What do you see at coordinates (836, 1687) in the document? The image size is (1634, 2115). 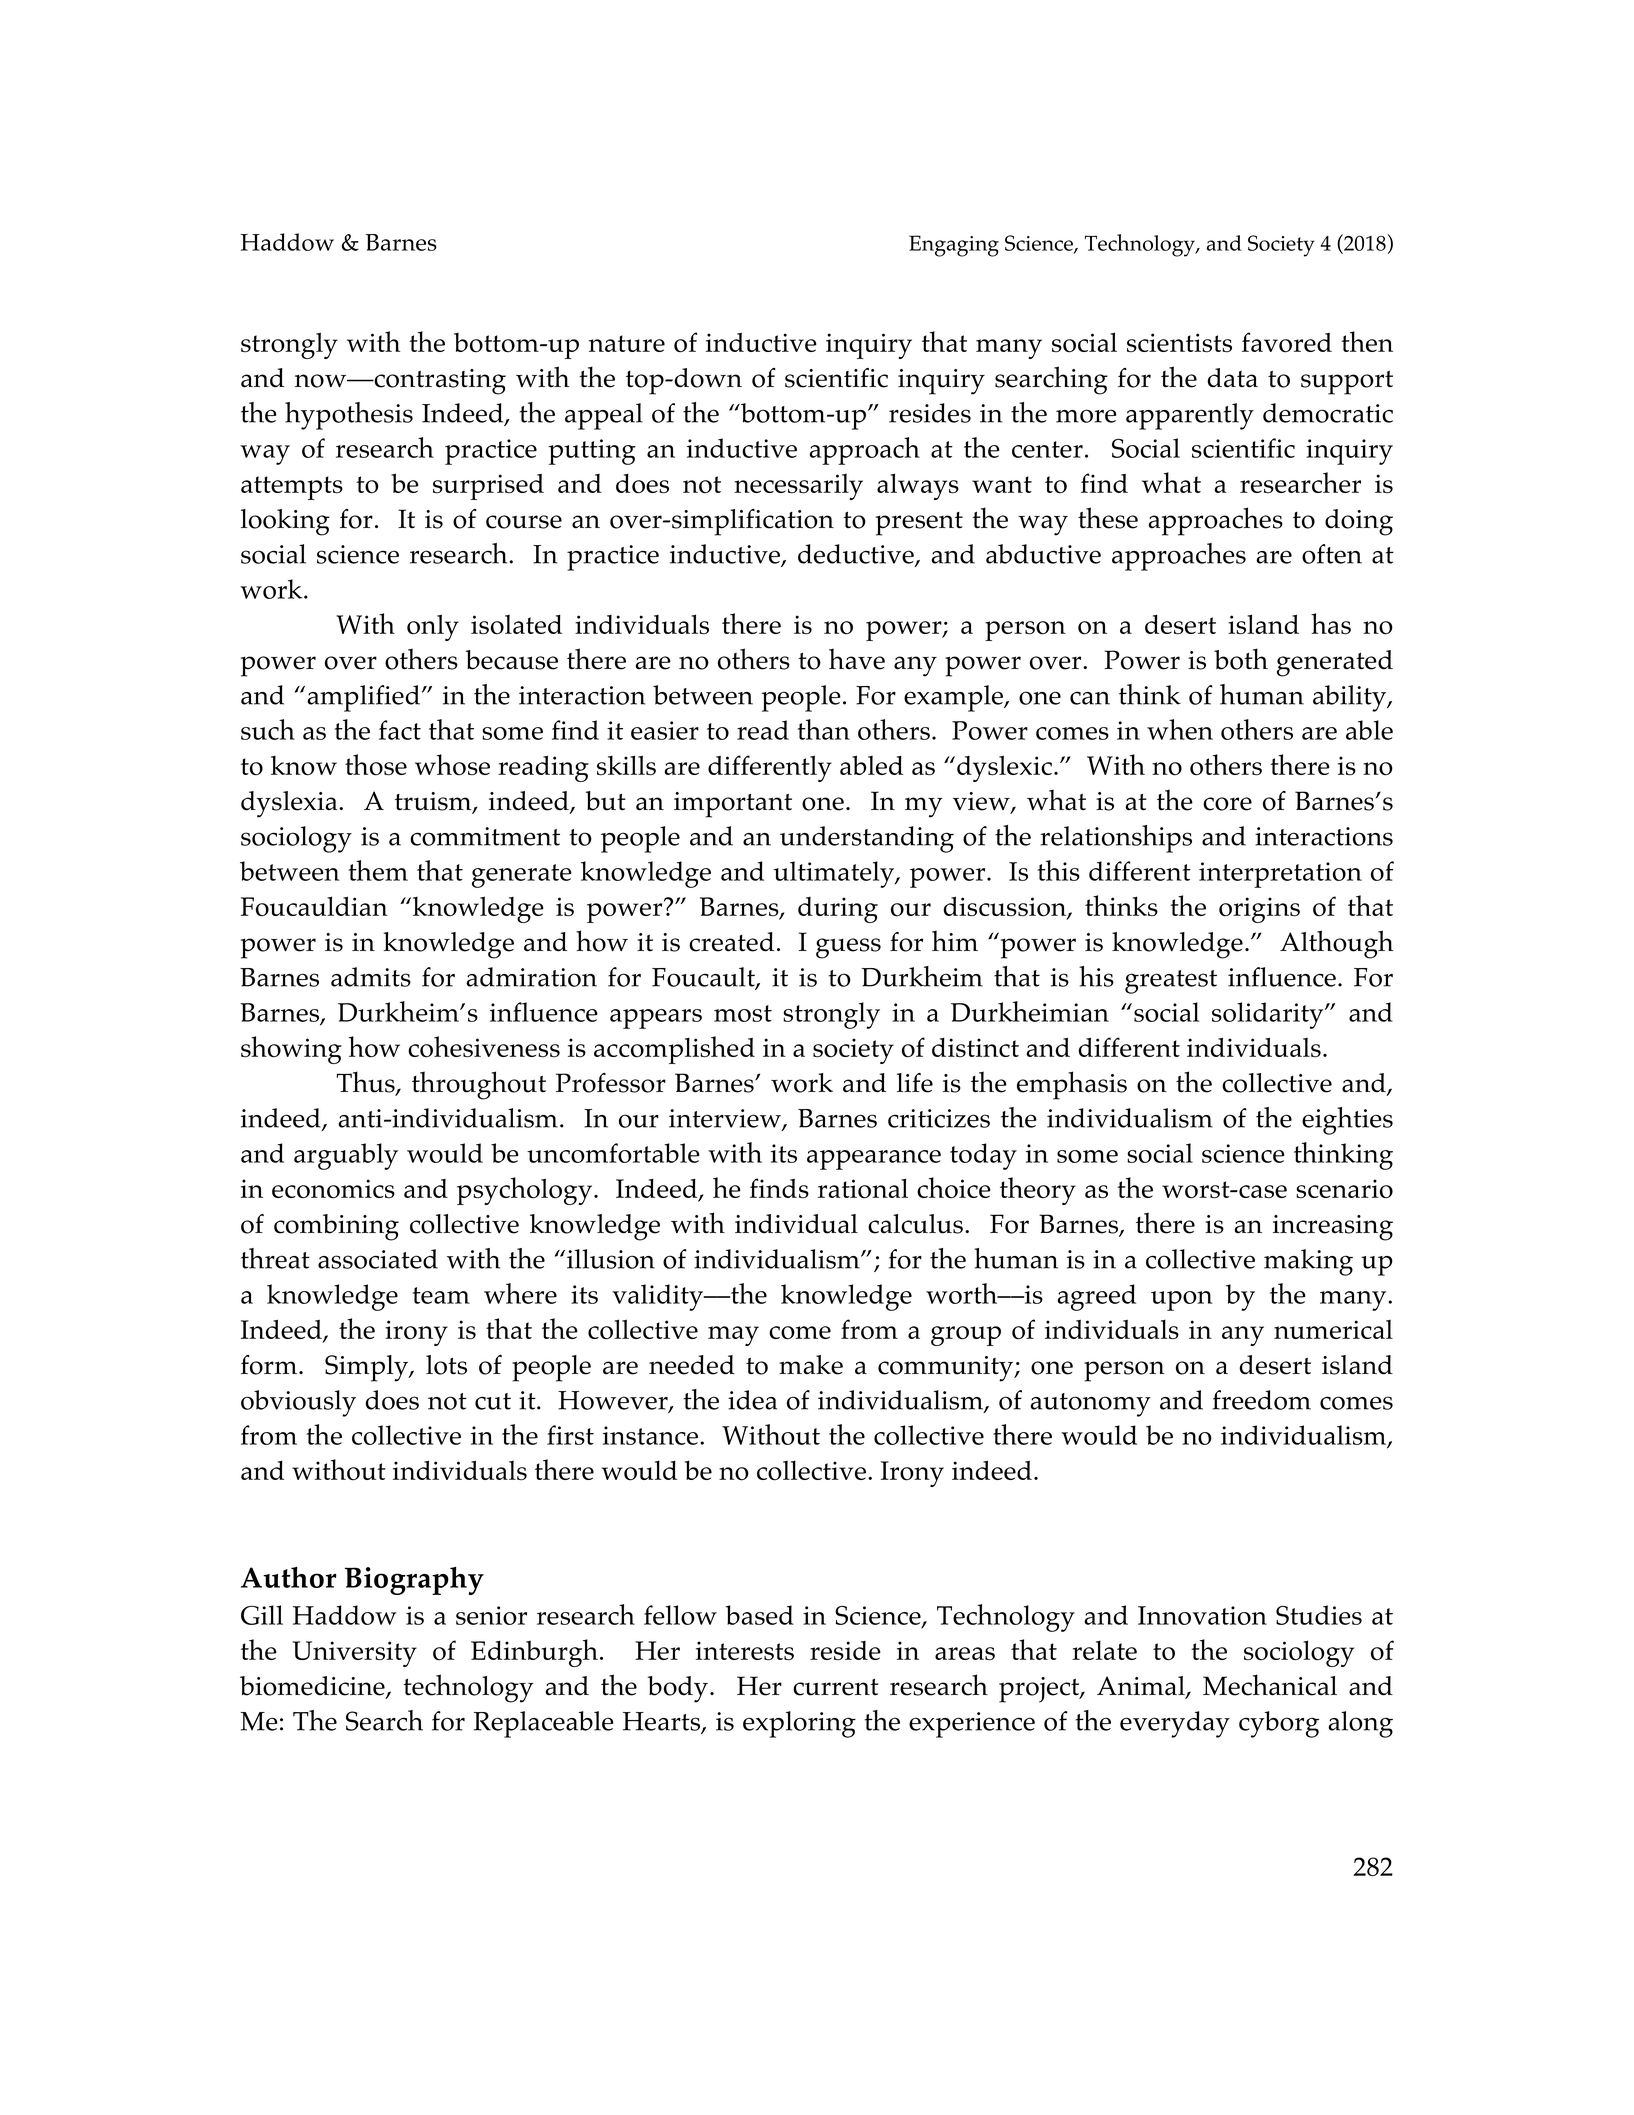 I see `current` at bounding box center [836, 1687].
